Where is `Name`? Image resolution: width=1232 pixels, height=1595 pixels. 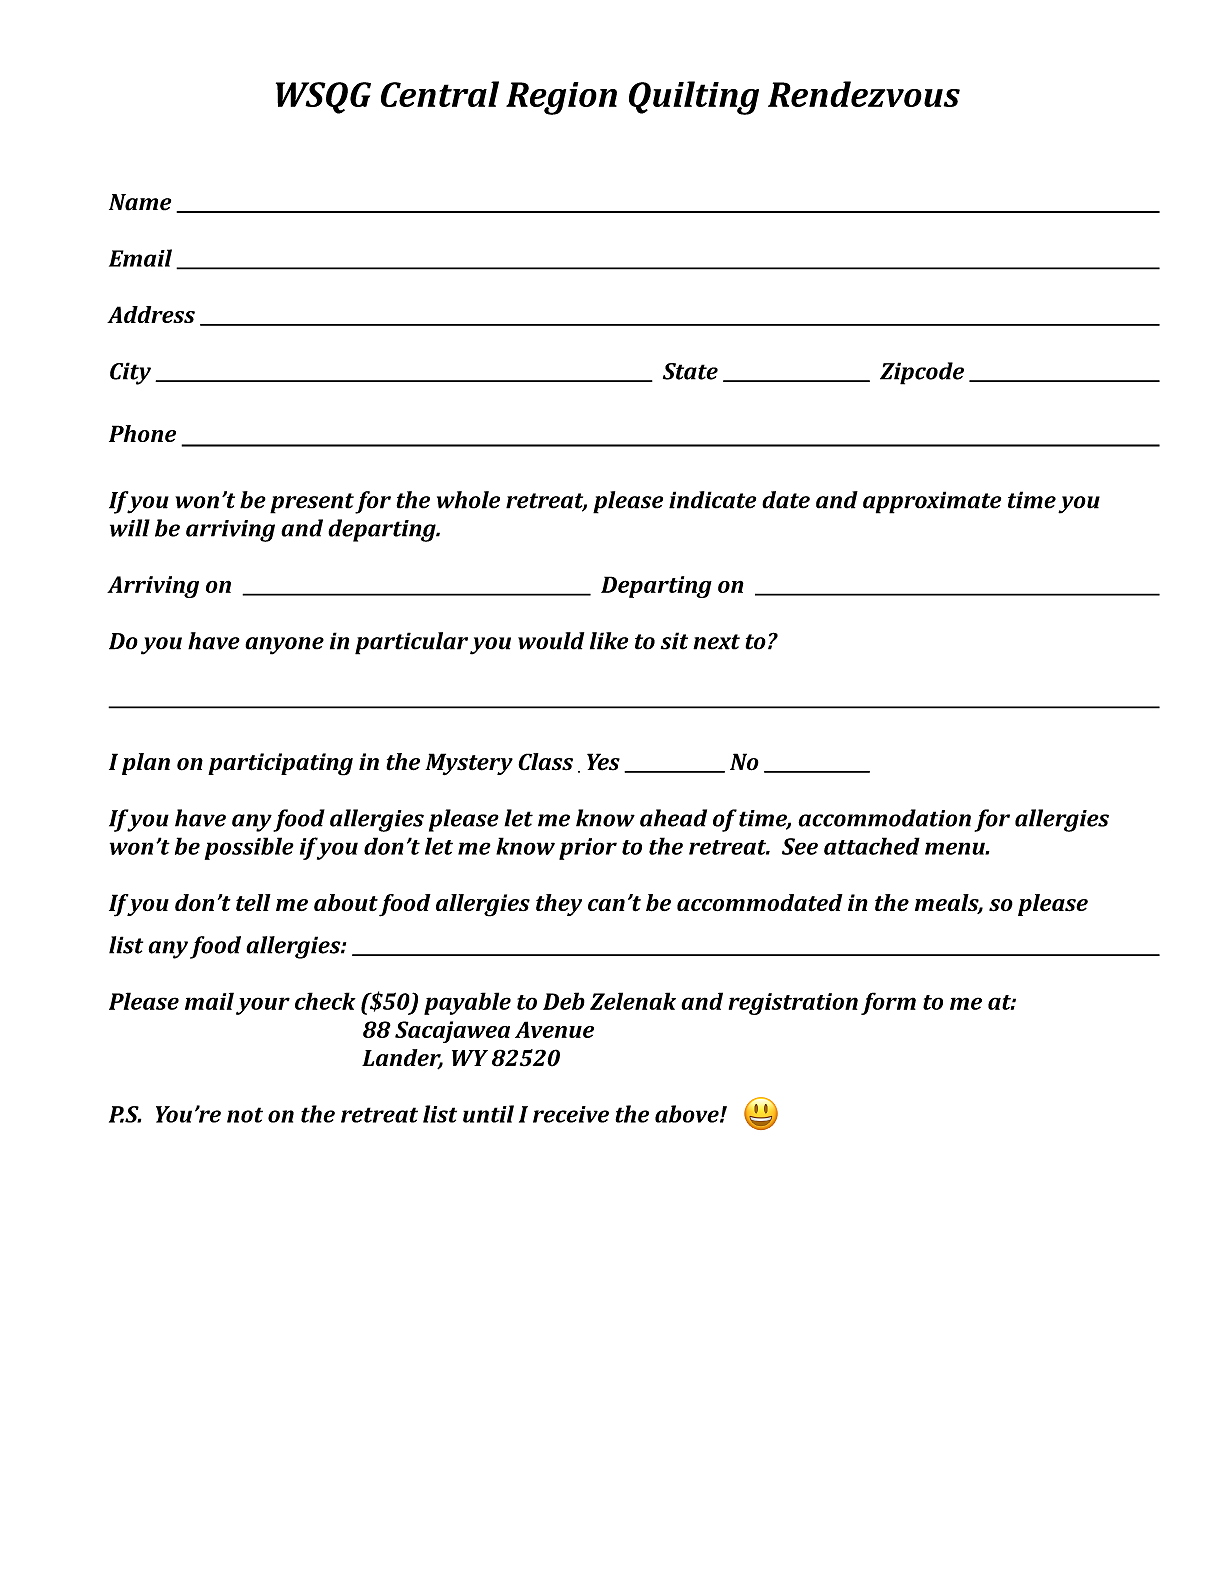
Name is located at coordinates (140, 202).
